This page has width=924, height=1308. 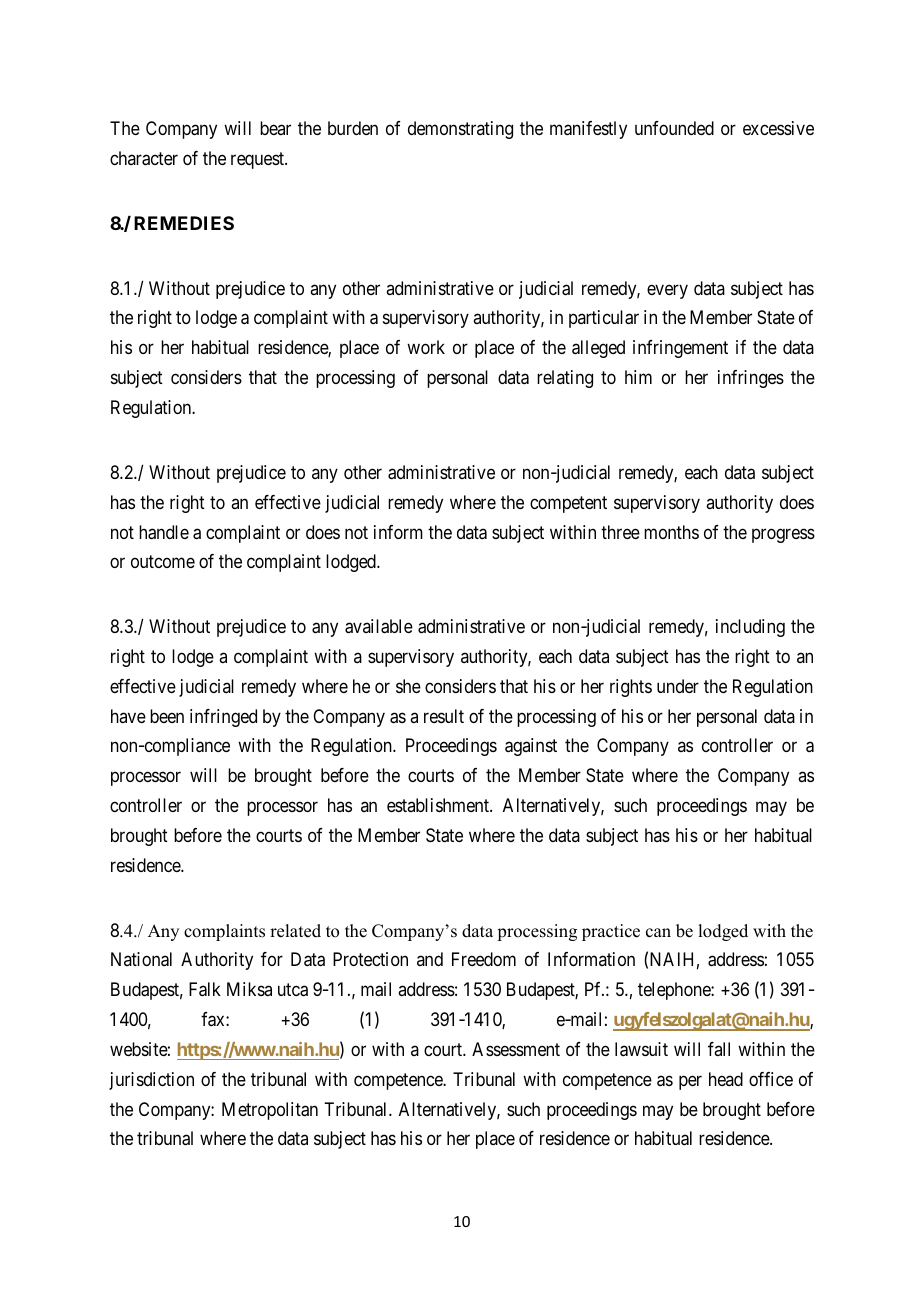 I want to click on jurisdiction, so click(x=151, y=1081).
